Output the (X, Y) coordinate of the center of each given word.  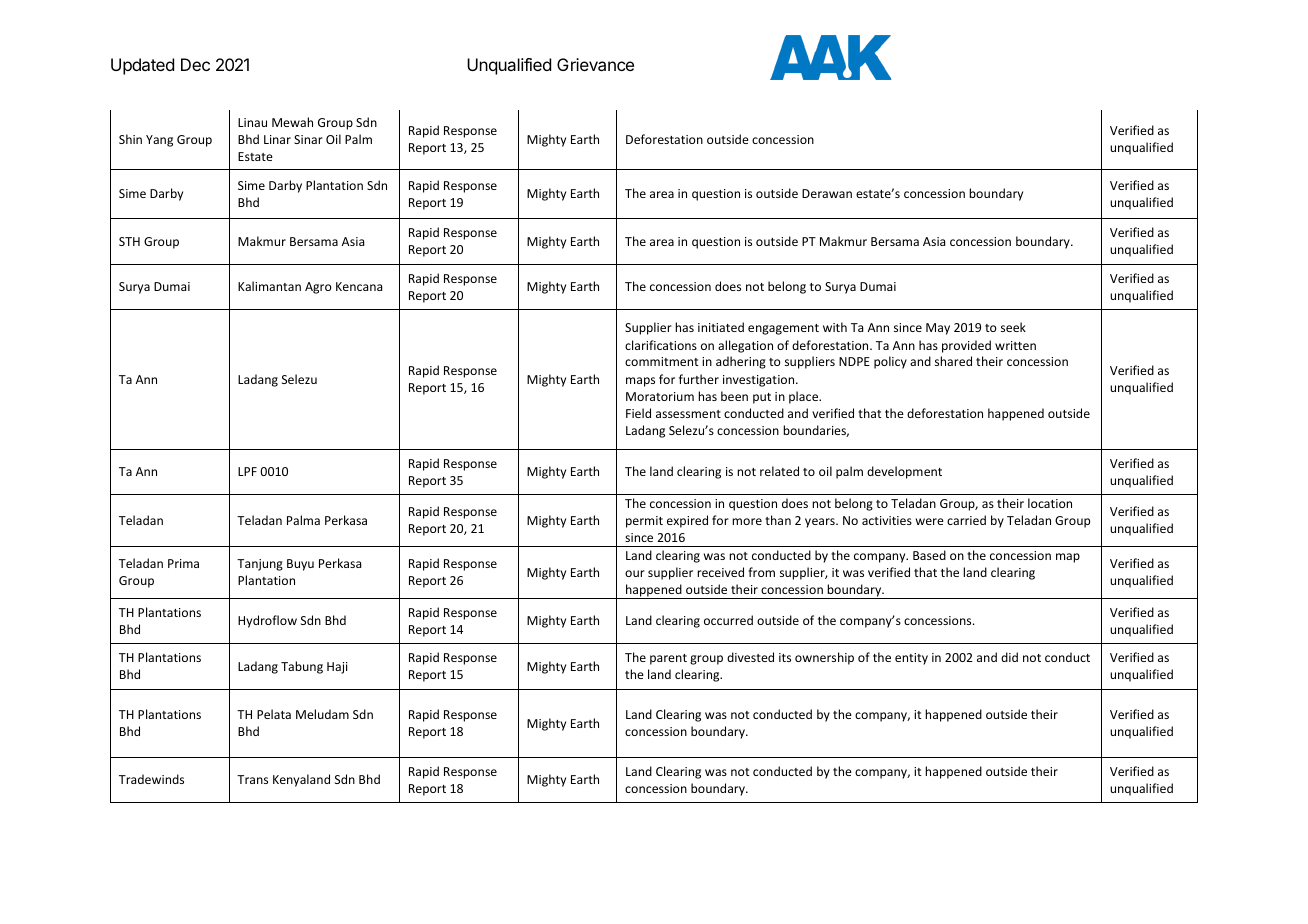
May (938, 329)
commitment (662, 361)
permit (644, 522)
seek (1013, 327)
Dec (195, 64)
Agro (318, 288)
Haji (337, 668)
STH (129, 241)
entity (911, 659)
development (904, 472)
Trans (252, 779)
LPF (247, 471)
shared (953, 361)
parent (668, 659)
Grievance (595, 64)
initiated (721, 327)
